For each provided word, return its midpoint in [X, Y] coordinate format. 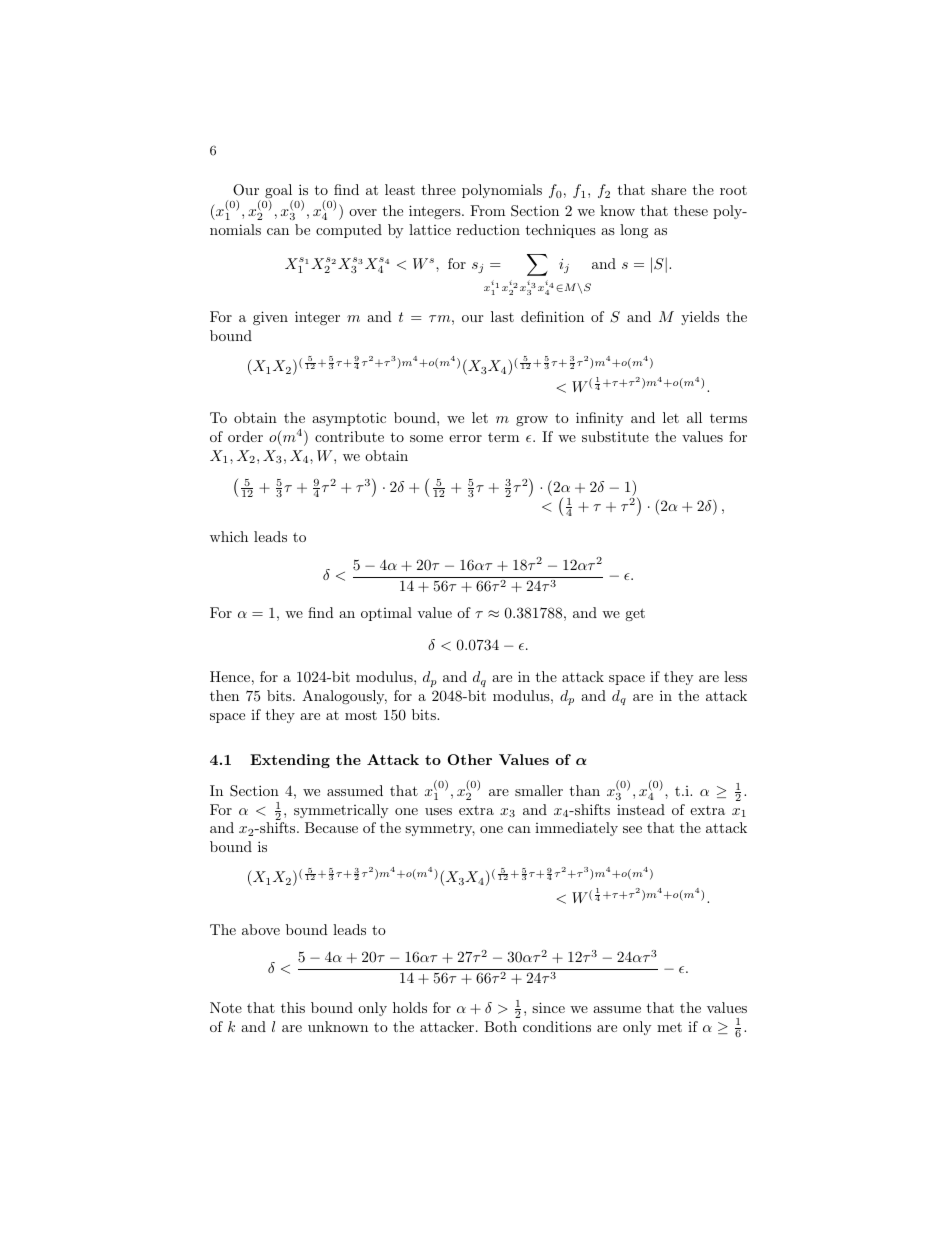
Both [500, 1026]
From [487, 210]
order [245, 436]
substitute [615, 436]
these [691, 210]
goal [279, 192]
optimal [386, 614]
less [735, 676]
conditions [557, 1026]
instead [641, 809]
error [465, 438]
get [635, 614]
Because [331, 827]
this [293, 1007]
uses [438, 811]
